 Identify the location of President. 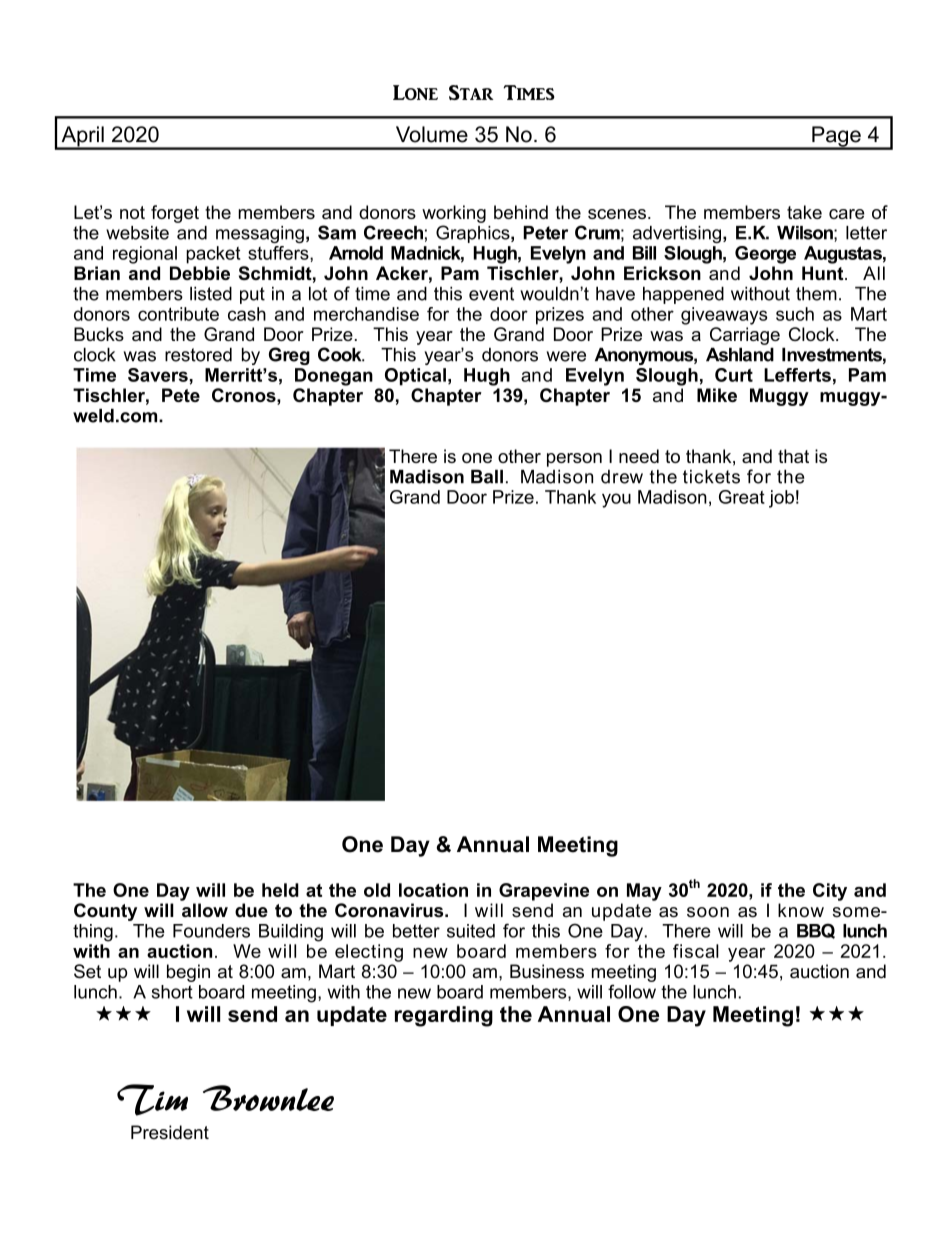
(170, 1132).
